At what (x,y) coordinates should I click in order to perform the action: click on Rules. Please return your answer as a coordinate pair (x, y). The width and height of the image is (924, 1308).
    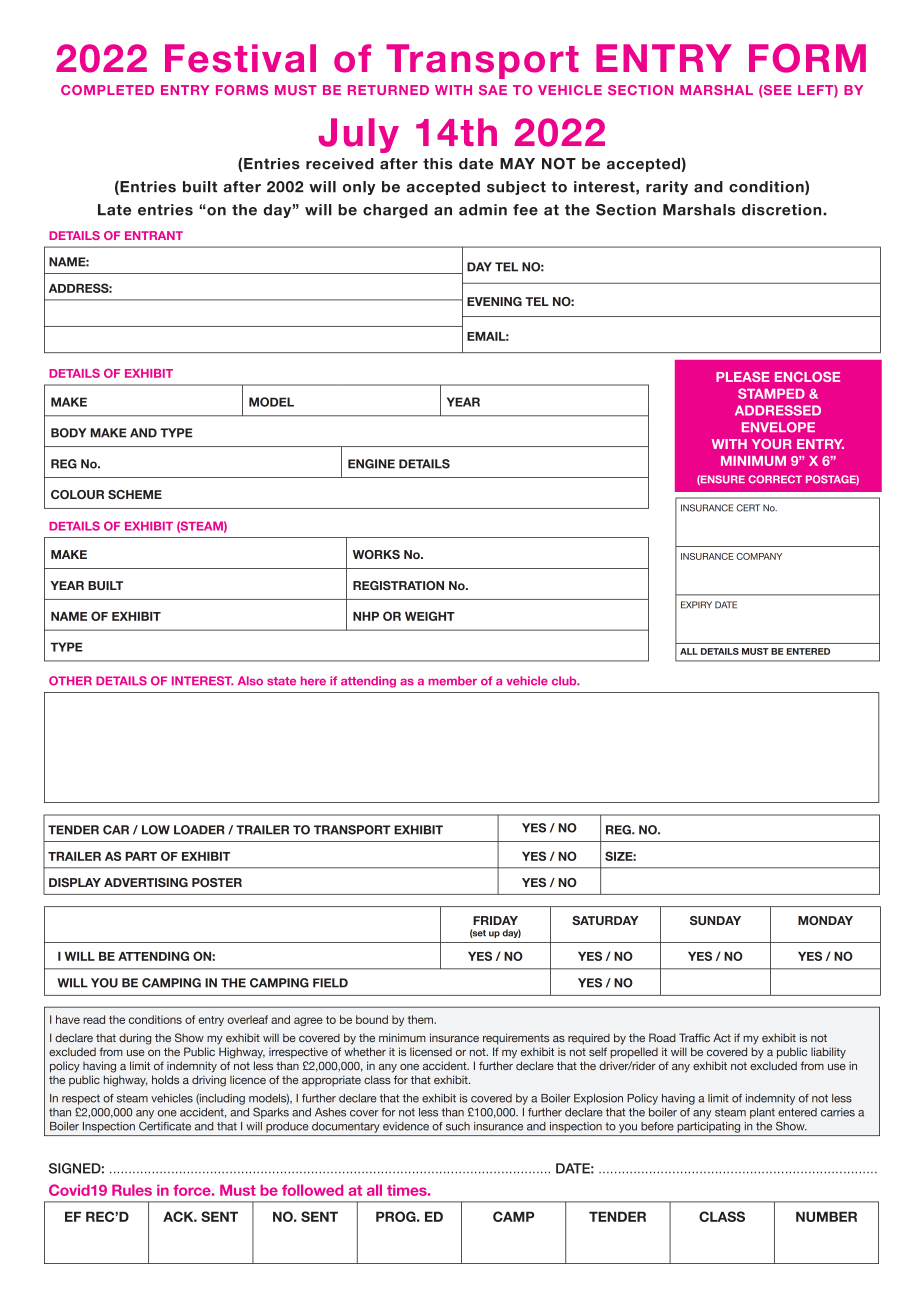
    Looking at the image, I should click on (132, 1190).
